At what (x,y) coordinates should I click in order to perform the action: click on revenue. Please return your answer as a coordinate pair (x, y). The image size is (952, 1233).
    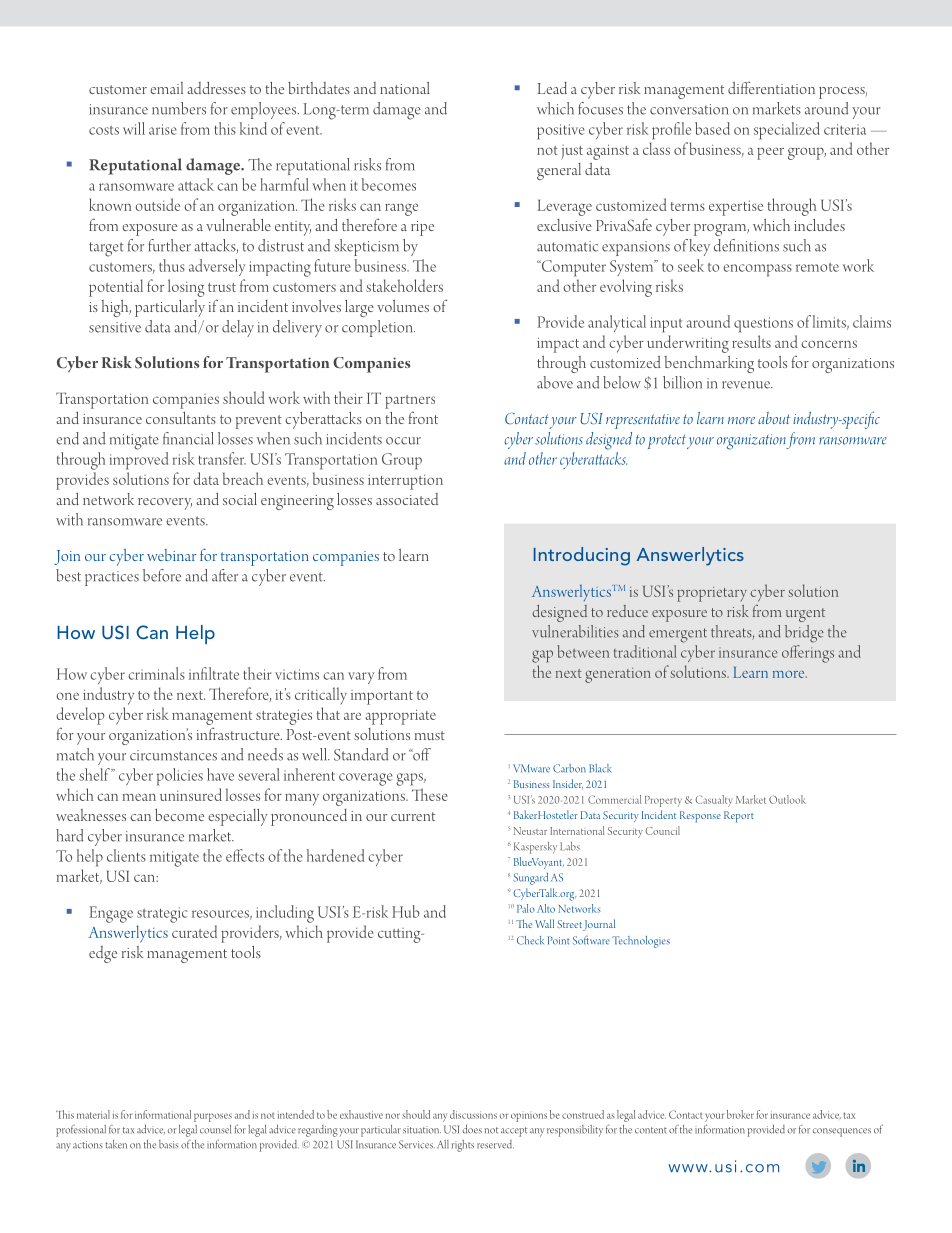
    Looking at the image, I should click on (747, 385).
